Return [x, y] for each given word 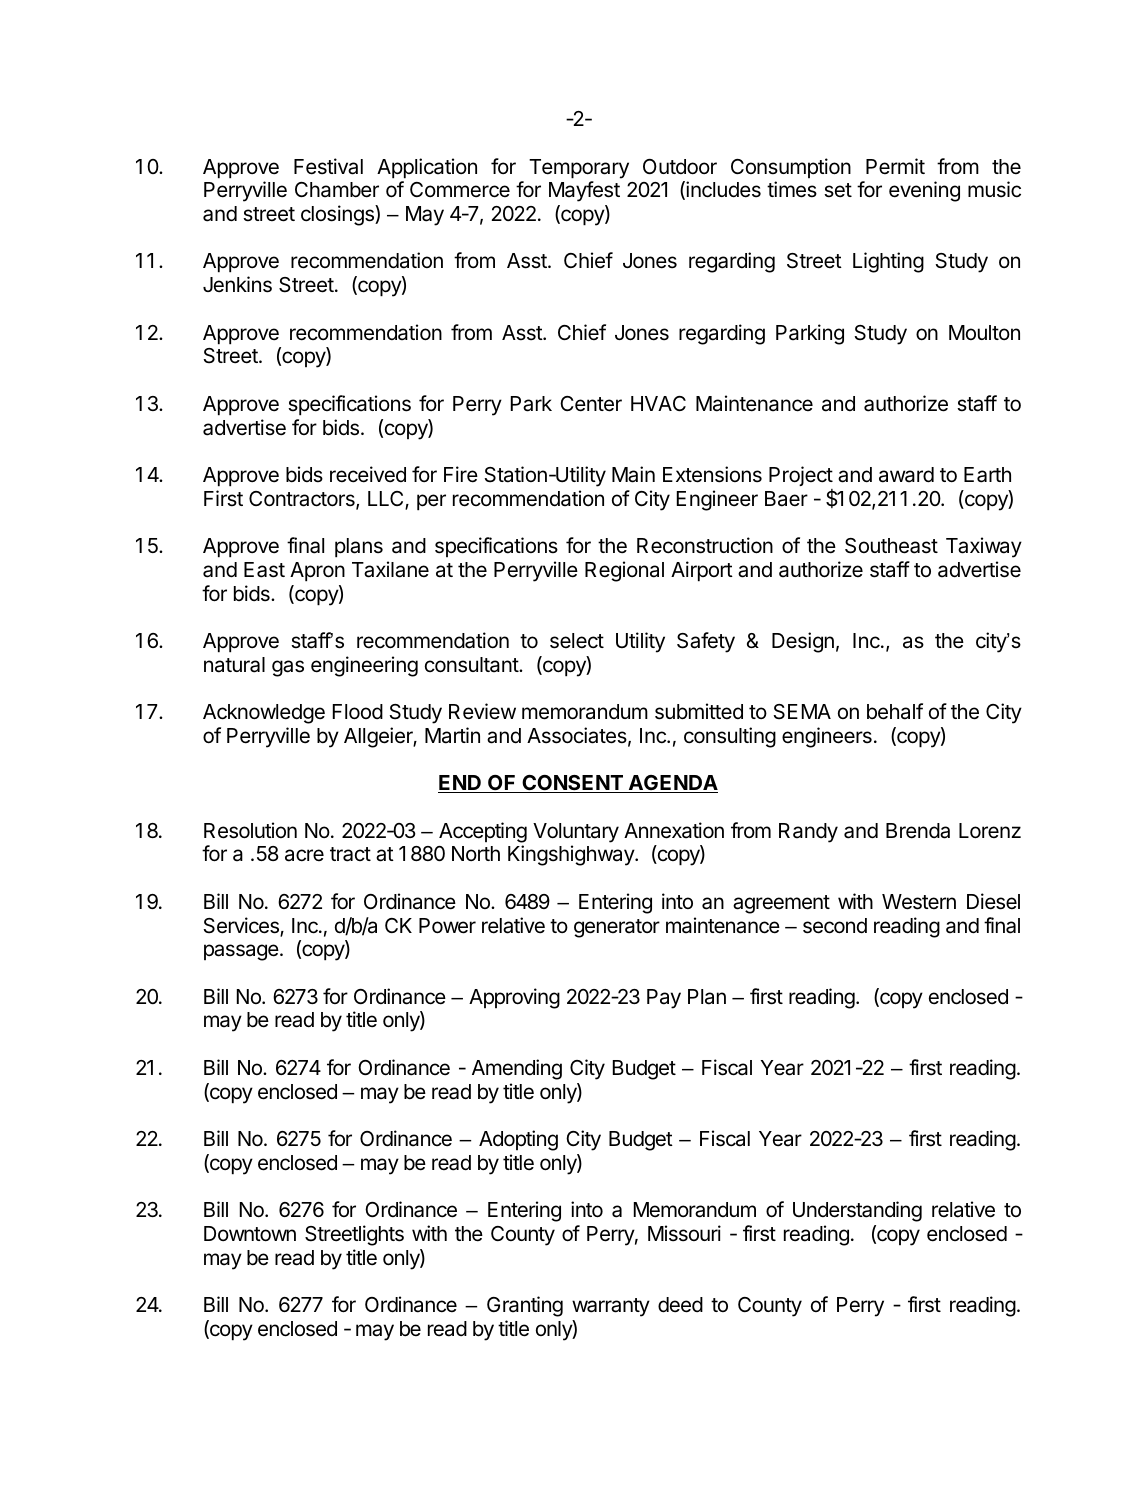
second [835, 926]
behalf [895, 711]
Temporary [579, 169]
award [906, 475]
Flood [358, 712]
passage [242, 952]
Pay [664, 999]
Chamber [337, 190]
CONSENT [572, 784]
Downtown [250, 1234]
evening [924, 191]
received [368, 474]
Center [591, 404]
